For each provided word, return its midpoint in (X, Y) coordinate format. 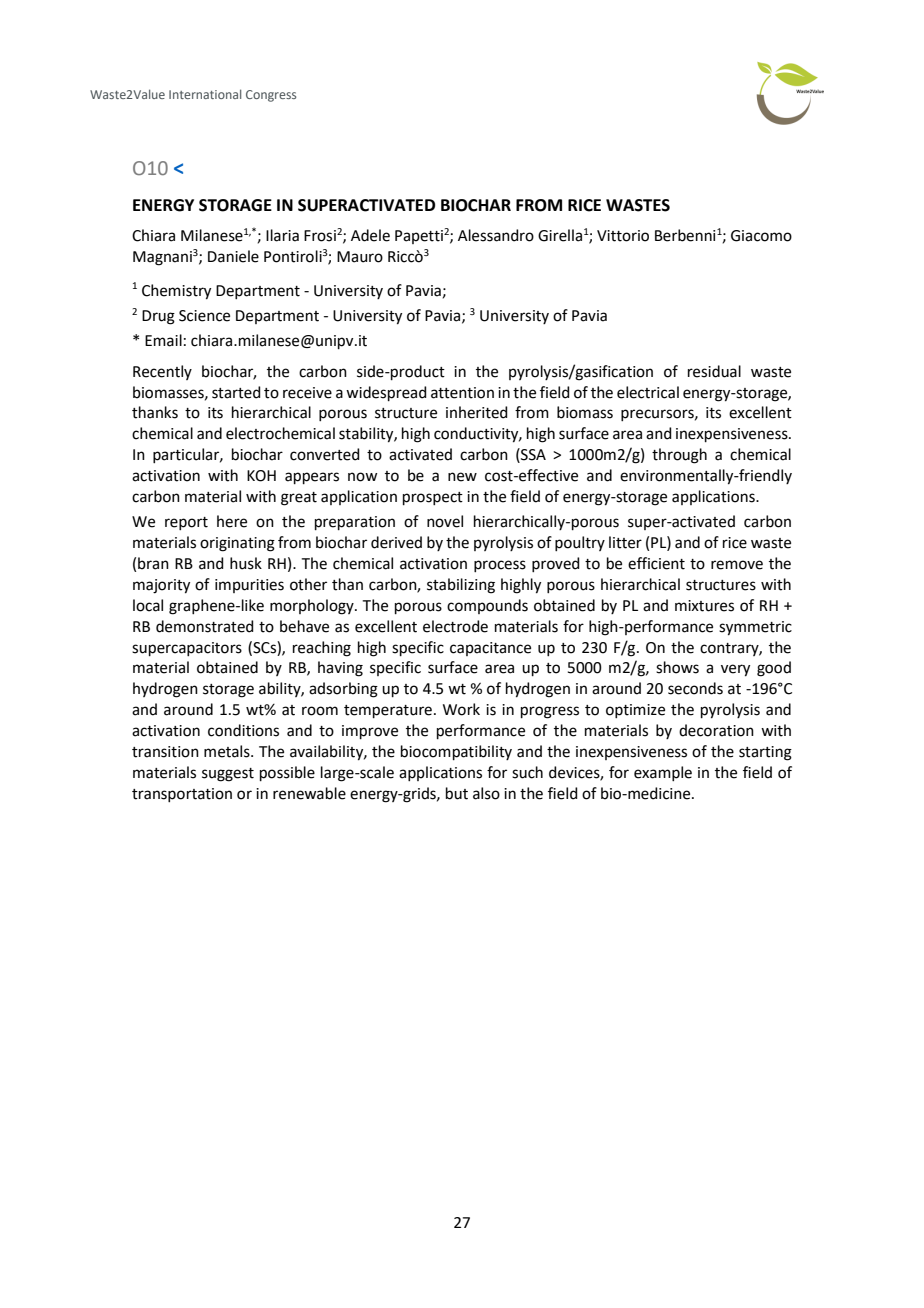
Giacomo (761, 236)
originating (237, 544)
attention (462, 393)
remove (737, 565)
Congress (271, 96)
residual (714, 371)
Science (204, 316)
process (500, 566)
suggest (228, 775)
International (205, 94)
